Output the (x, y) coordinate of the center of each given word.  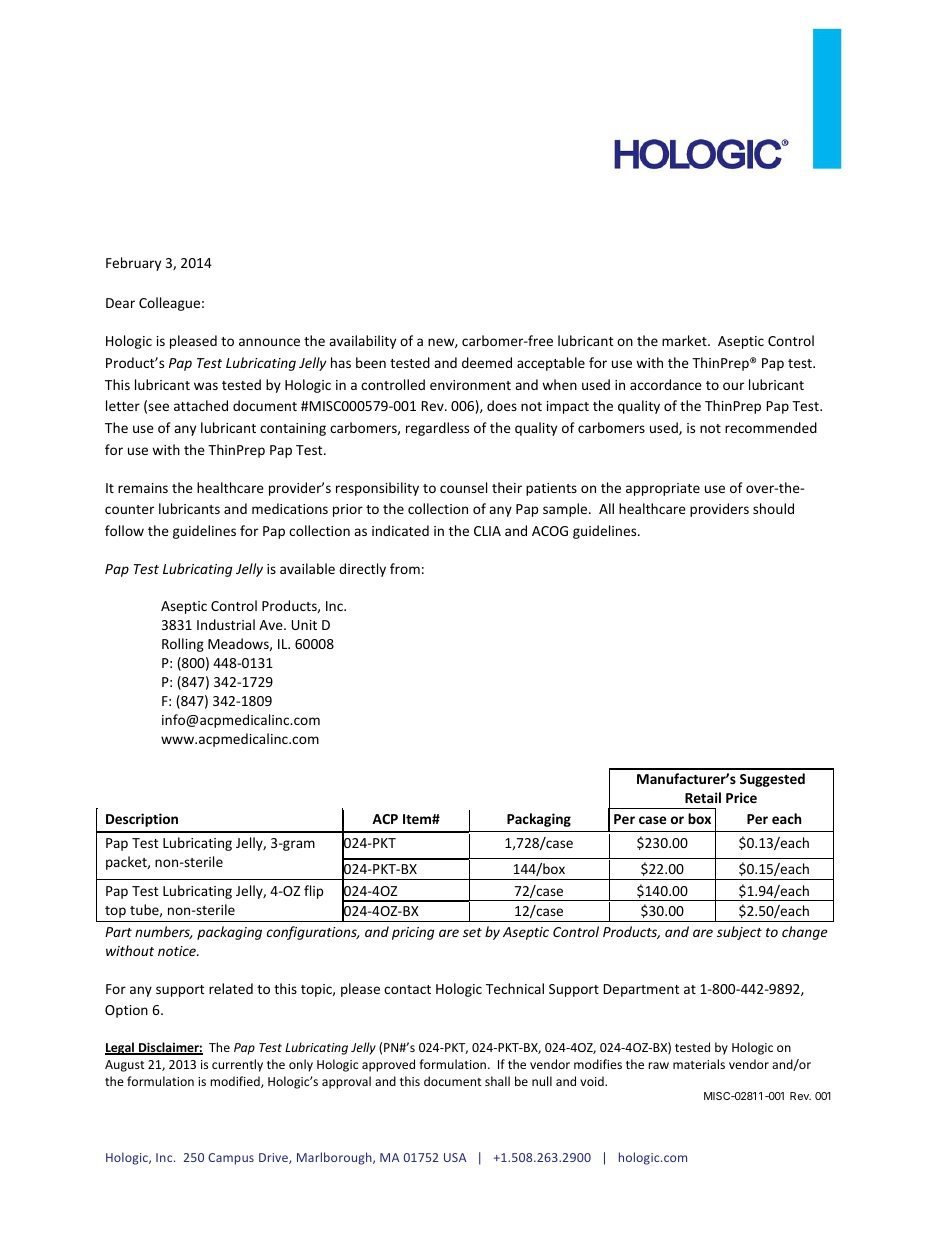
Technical (515, 988)
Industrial (226, 624)
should (773, 508)
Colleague (169, 304)
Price (741, 797)
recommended (771, 427)
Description (142, 820)
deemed (487, 362)
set (472, 932)
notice (178, 951)
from (405, 568)
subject (739, 933)
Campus (231, 1159)
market (685, 340)
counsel (463, 487)
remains (143, 488)
